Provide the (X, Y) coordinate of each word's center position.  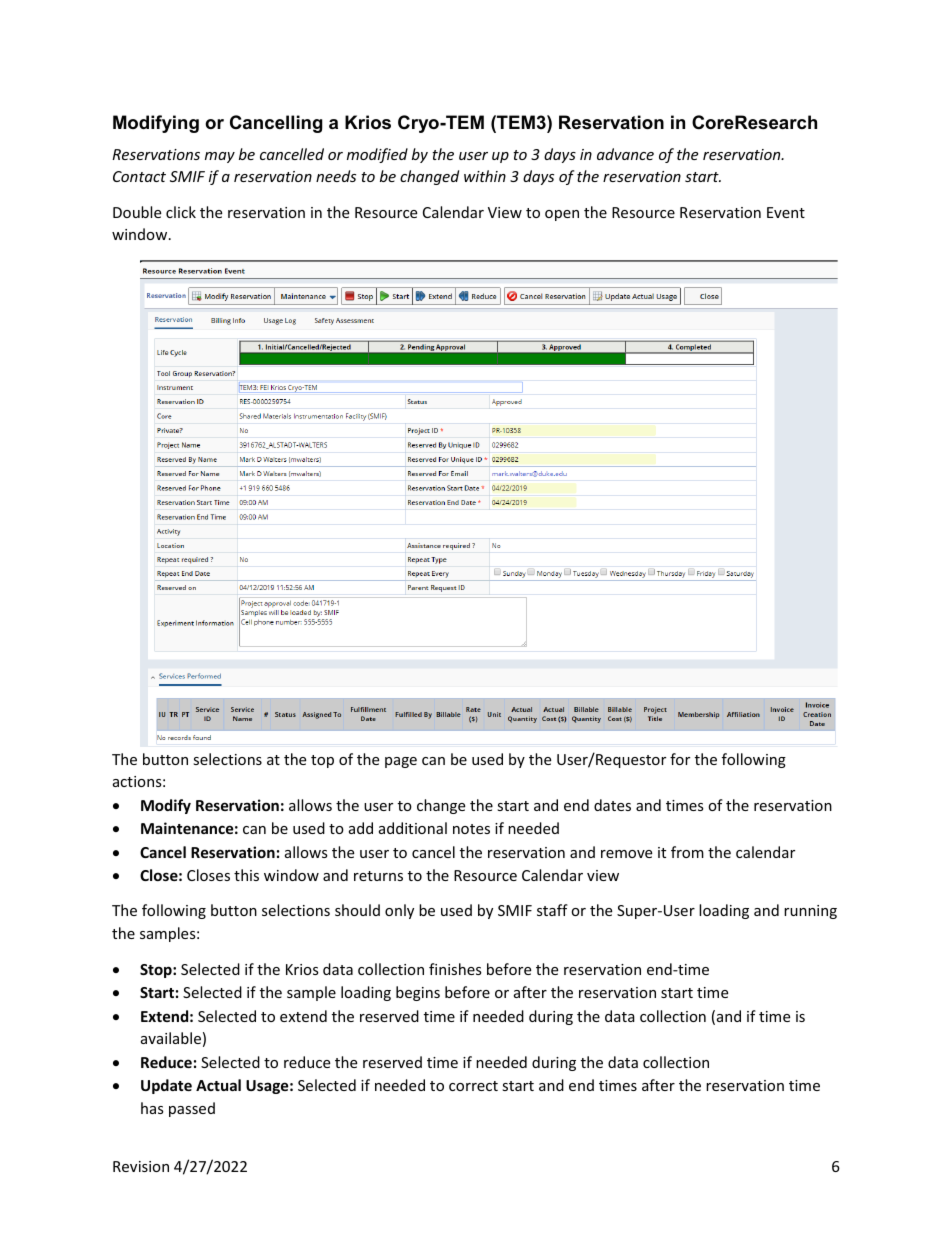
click (181, 212)
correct (473, 1086)
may (220, 157)
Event (786, 212)
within (485, 176)
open (562, 215)
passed (192, 1109)
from (687, 852)
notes (471, 829)
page (401, 762)
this (246, 875)
